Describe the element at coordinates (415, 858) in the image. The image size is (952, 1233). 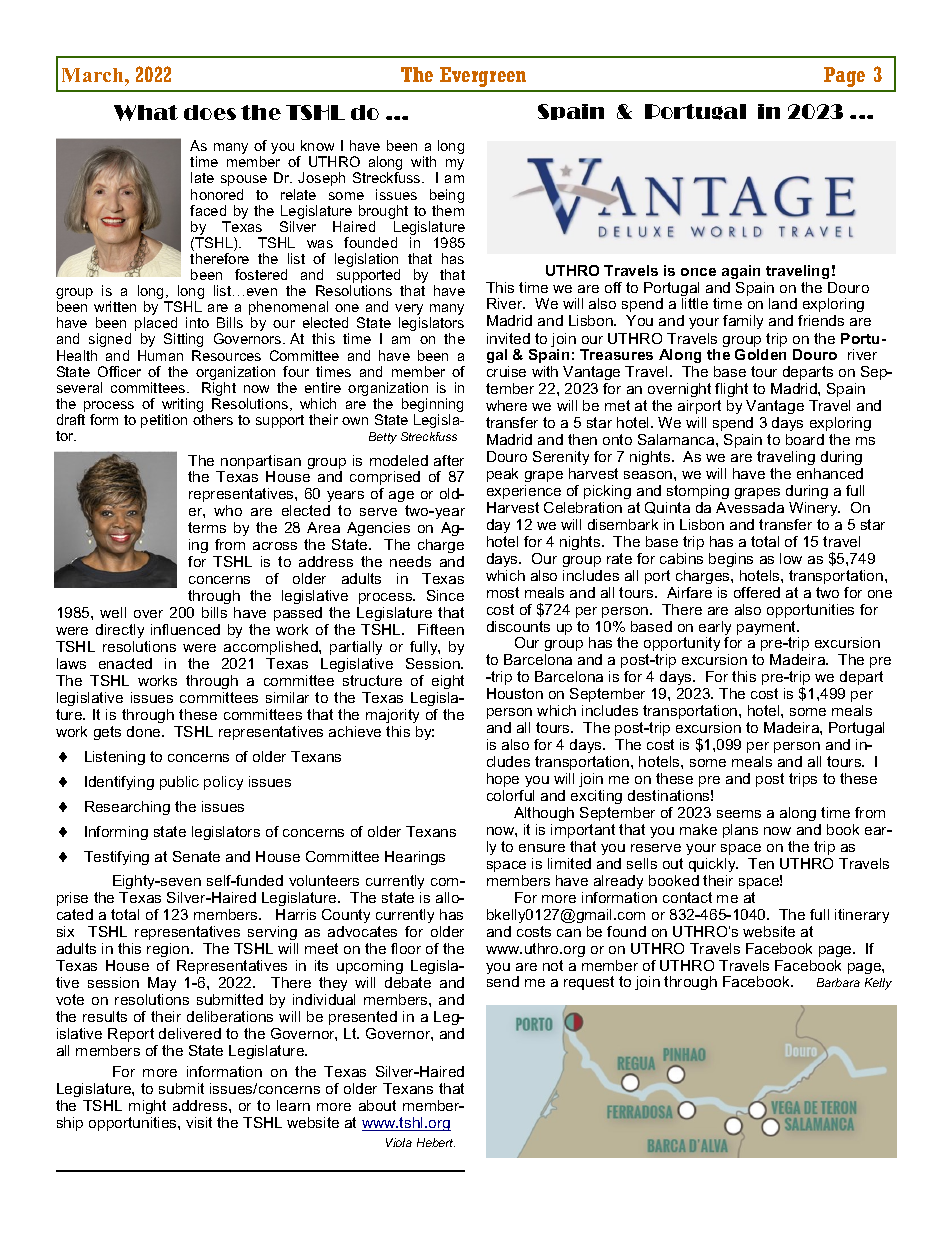
I see `Hearings` at that location.
